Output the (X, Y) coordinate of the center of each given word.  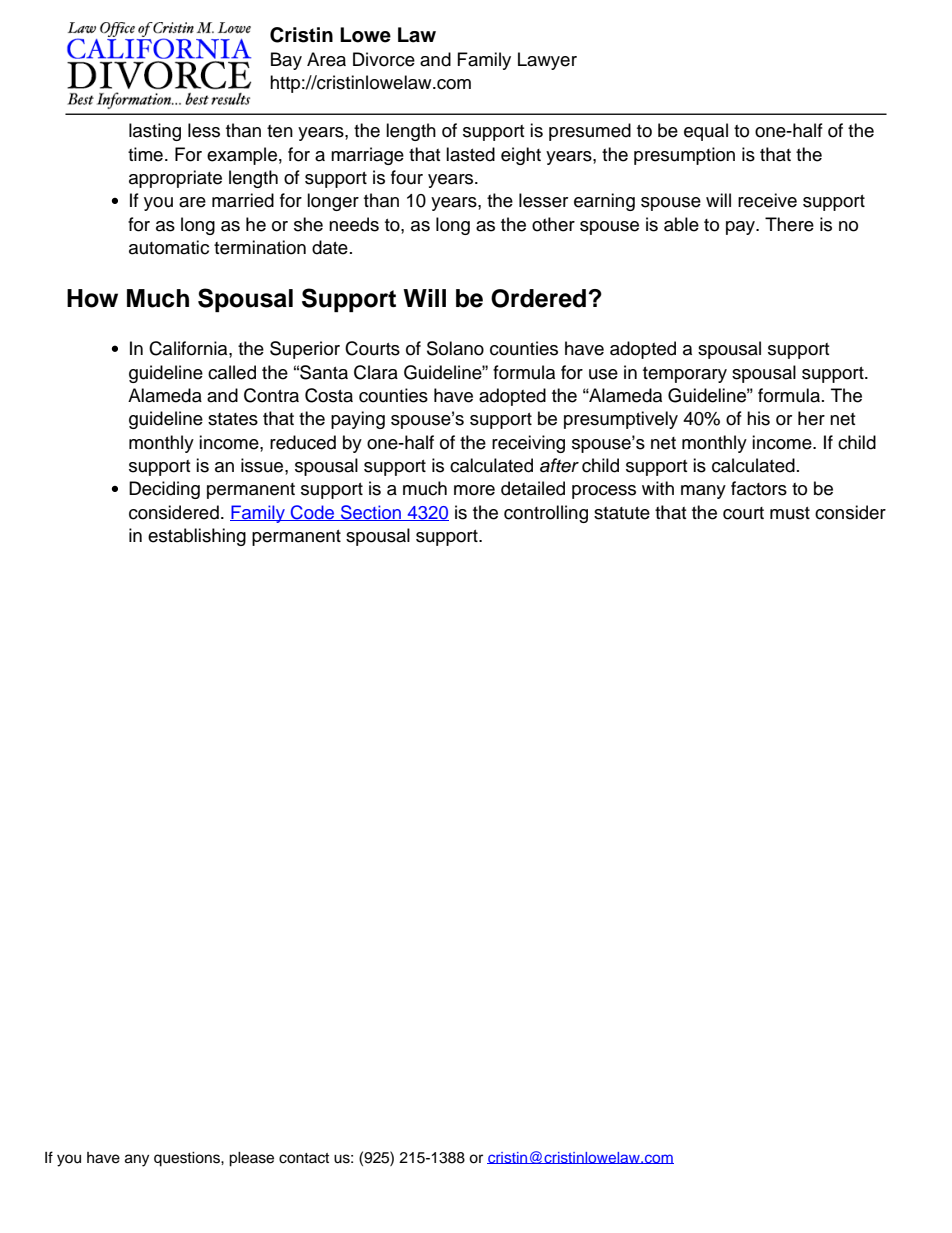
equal (706, 132)
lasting (155, 132)
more (474, 490)
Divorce (384, 59)
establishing (197, 537)
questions (188, 1159)
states (233, 419)
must (790, 513)
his (758, 418)
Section (371, 513)
